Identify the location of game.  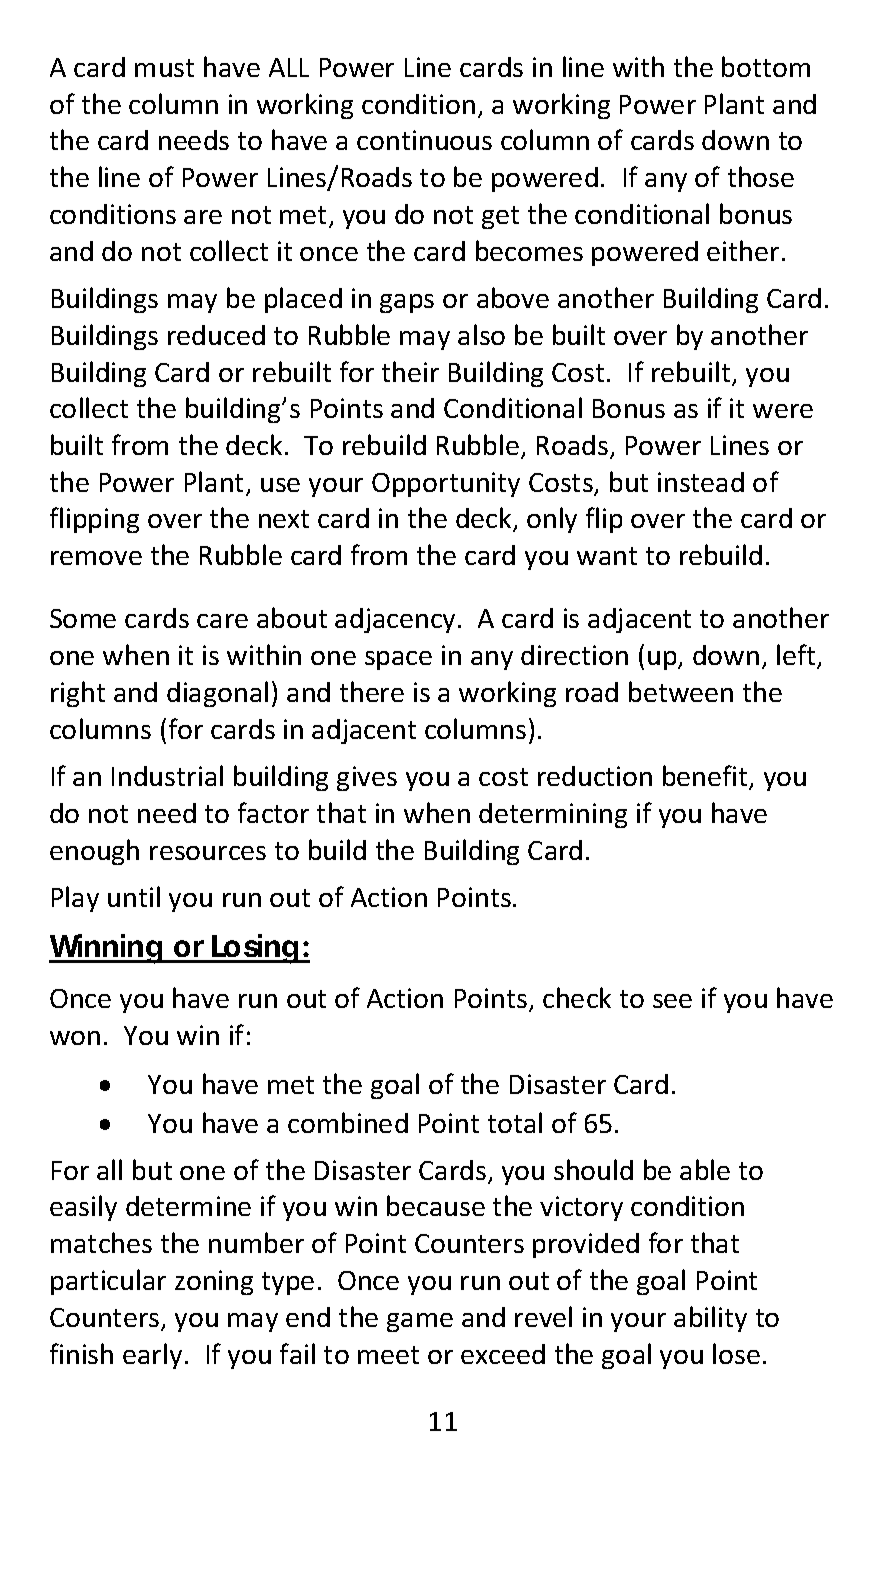
(420, 1322).
